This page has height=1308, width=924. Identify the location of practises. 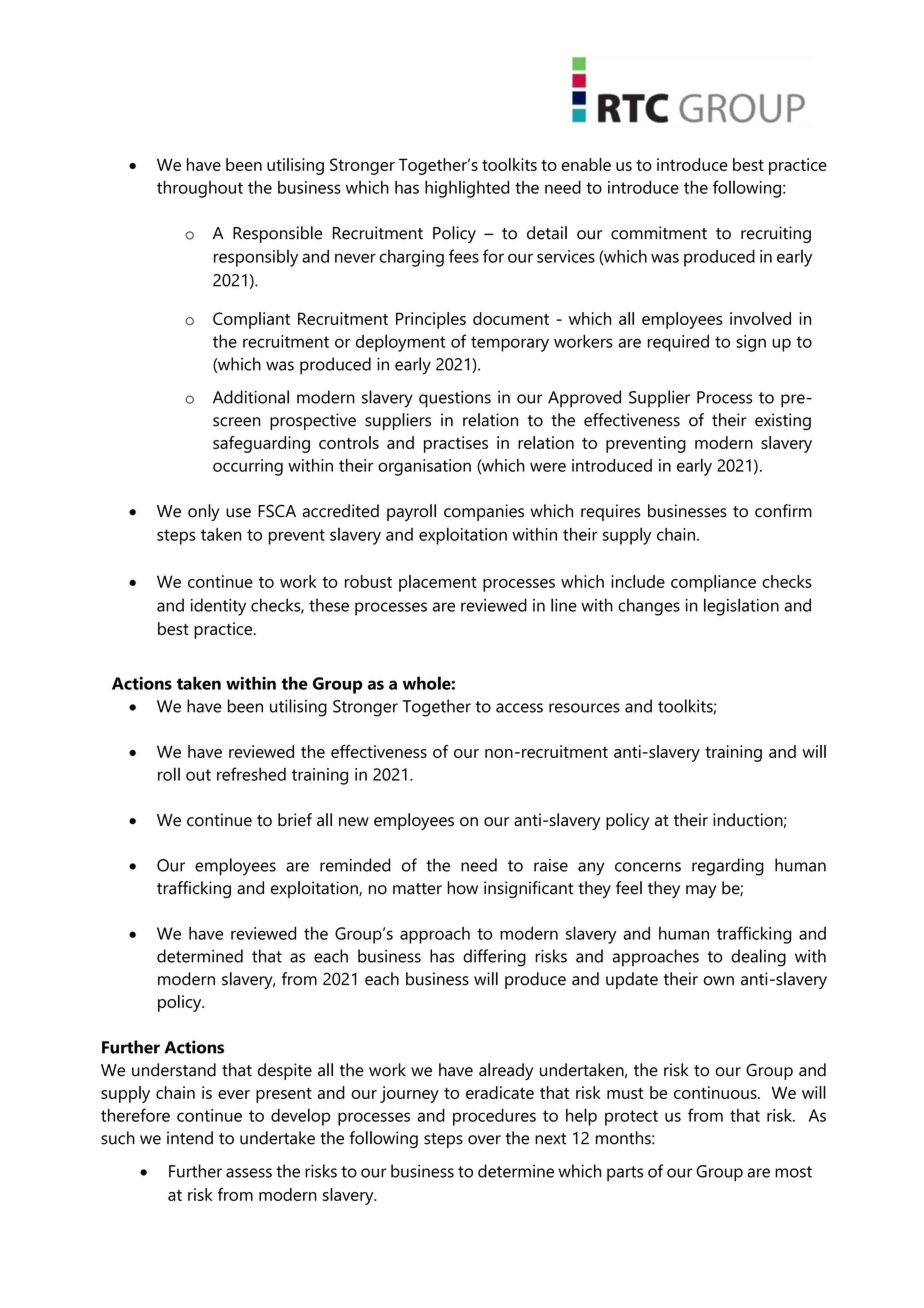
(456, 444).
